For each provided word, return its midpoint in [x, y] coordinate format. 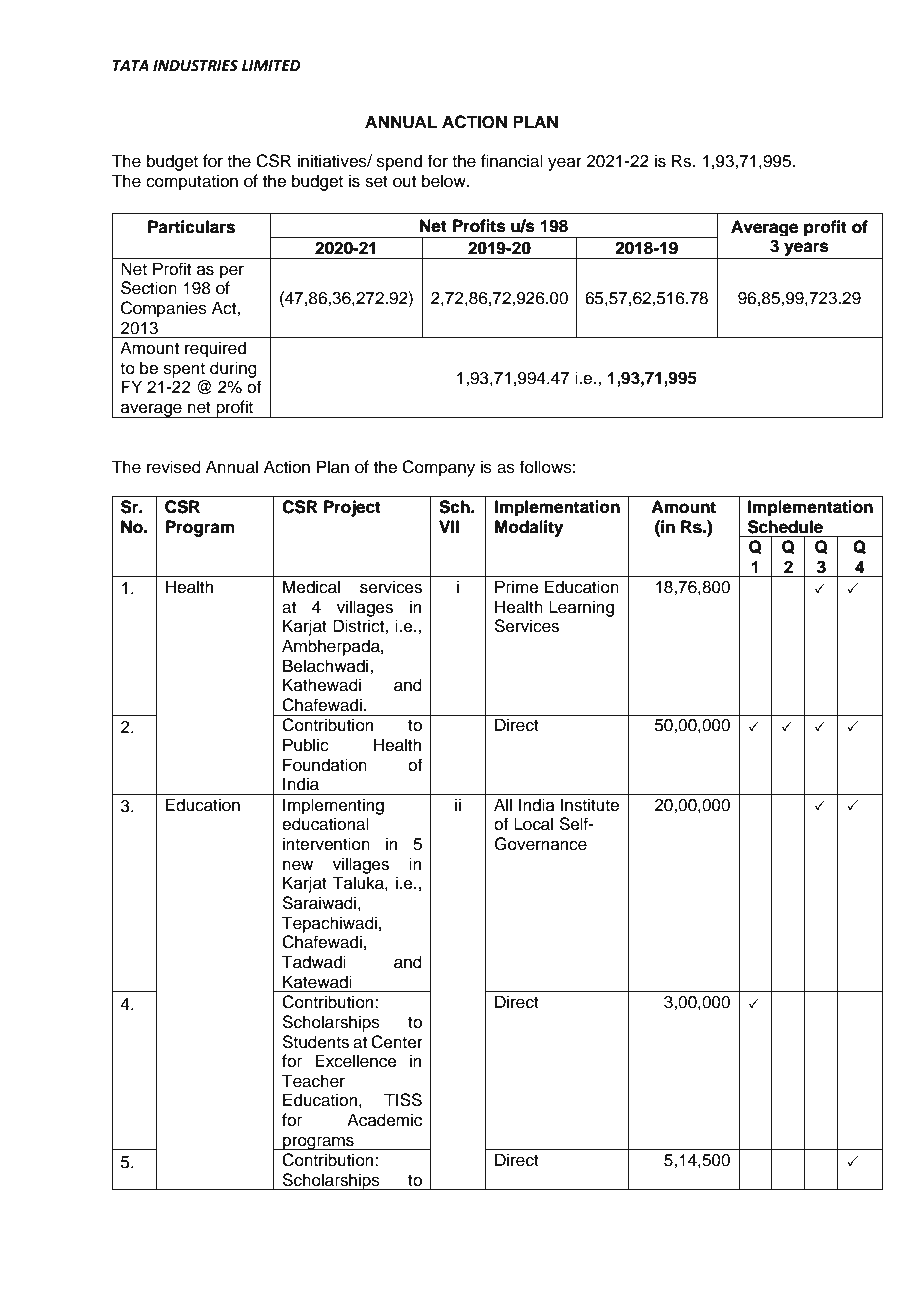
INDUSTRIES [195, 66]
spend [399, 162]
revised [174, 467]
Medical [311, 587]
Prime [517, 587]
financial [512, 161]
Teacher [313, 1081]
